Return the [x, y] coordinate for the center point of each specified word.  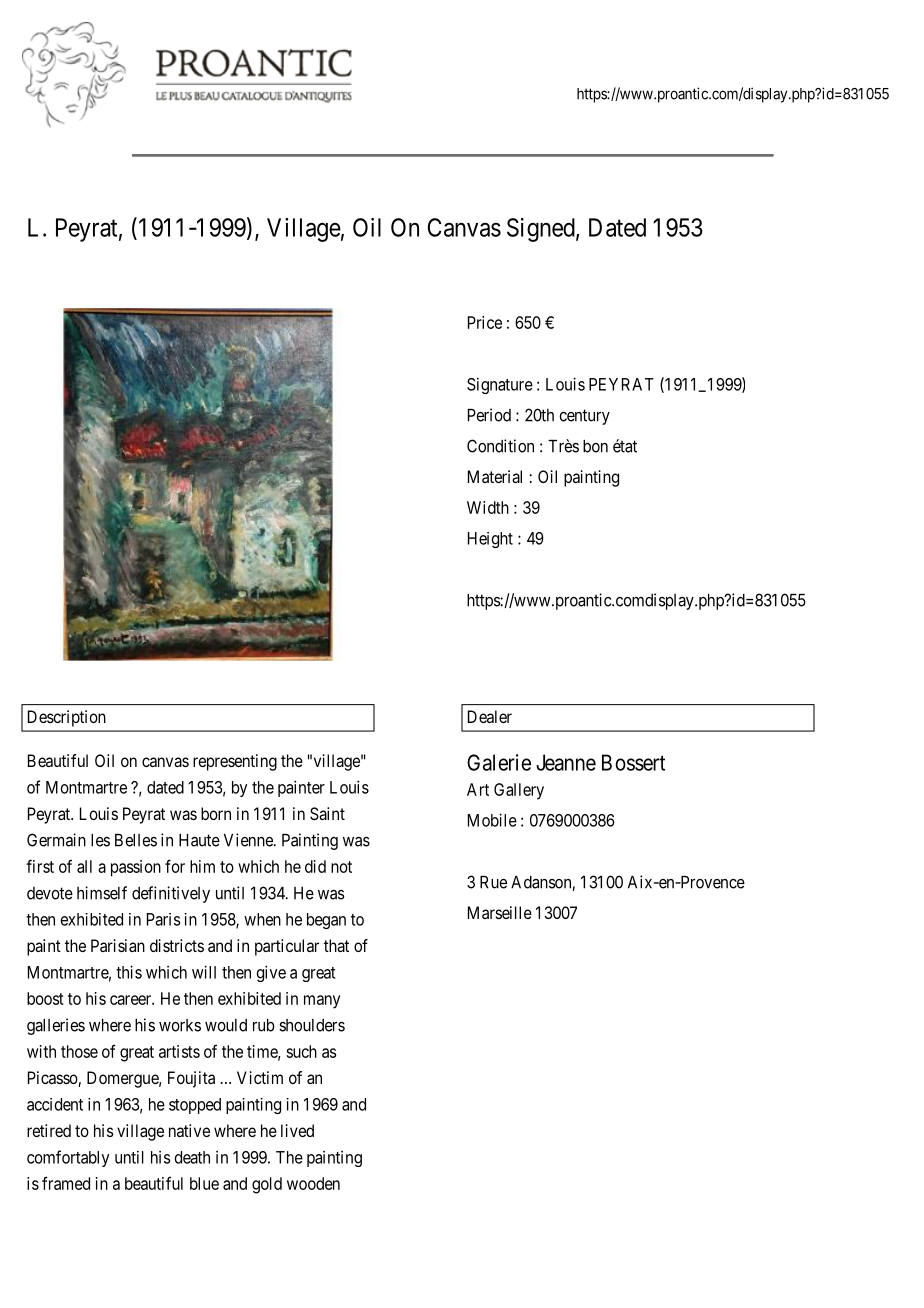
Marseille [500, 912]
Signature [500, 386]
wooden [313, 1183]
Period [489, 415]
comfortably [68, 1158]
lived [297, 1130]
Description [67, 718]
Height [490, 540]
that [336, 945]
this [129, 972]
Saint [327, 813]
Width [488, 507]
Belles [136, 840]
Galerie [499, 762]
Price [485, 322]
